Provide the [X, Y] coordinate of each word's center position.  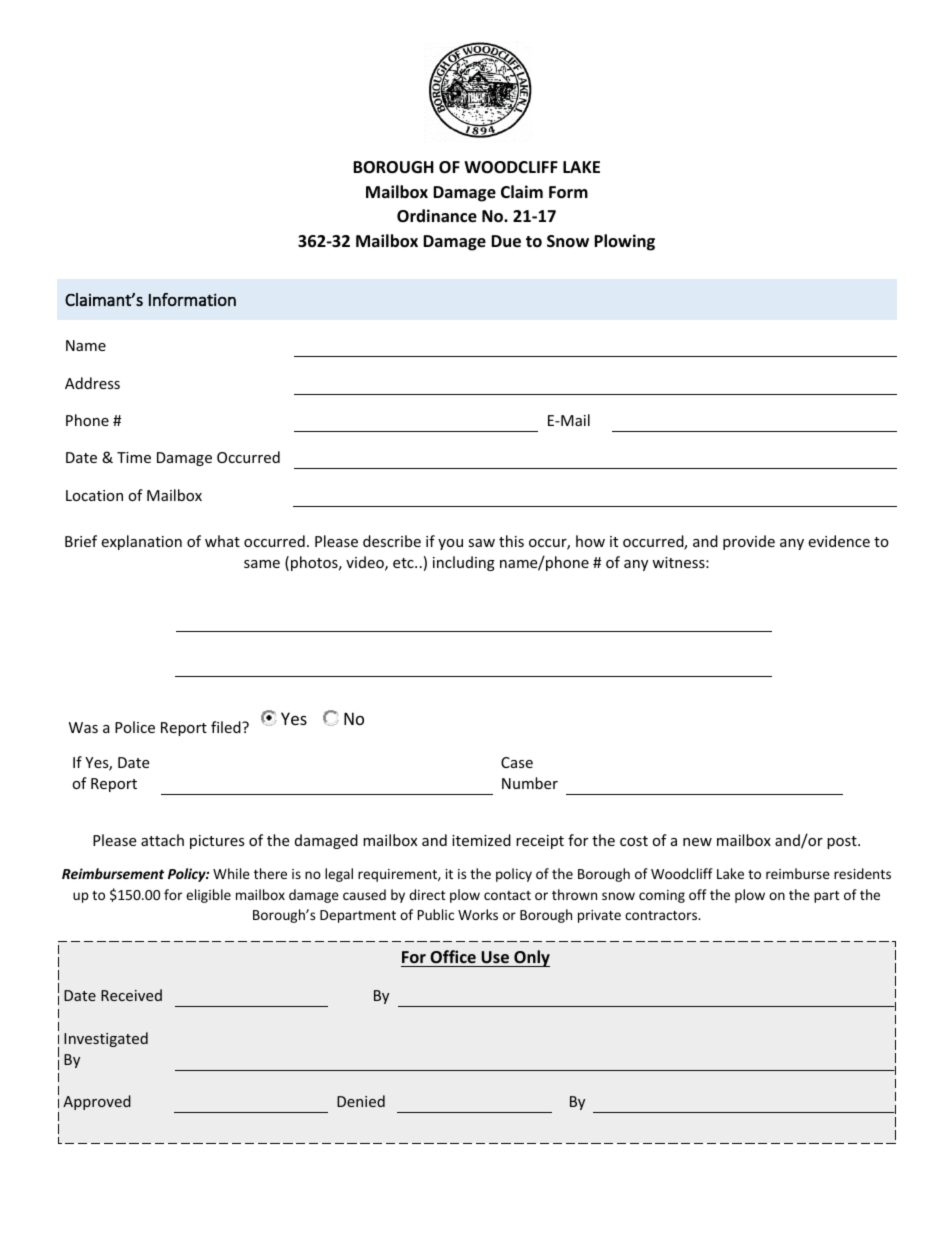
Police [135, 727]
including [464, 563]
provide [749, 542]
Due [506, 241]
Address [92, 383]
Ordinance [437, 216]
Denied [361, 1101]
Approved [97, 1102]
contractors [662, 915]
